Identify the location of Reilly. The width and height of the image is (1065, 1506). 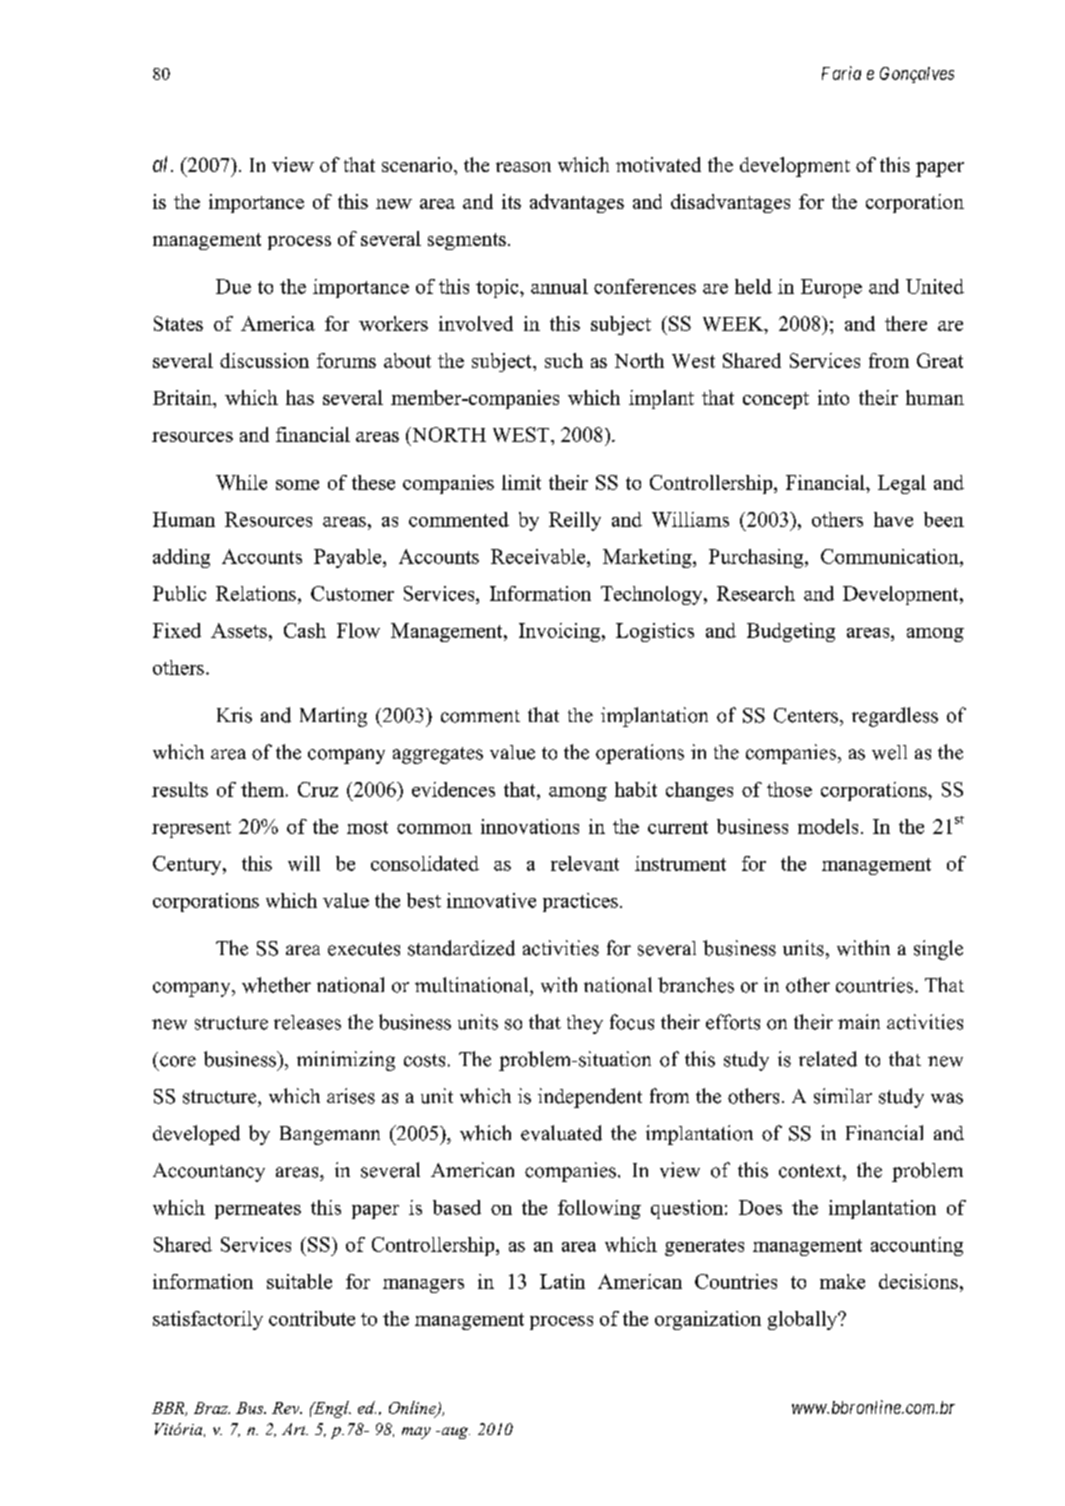
(575, 521).
